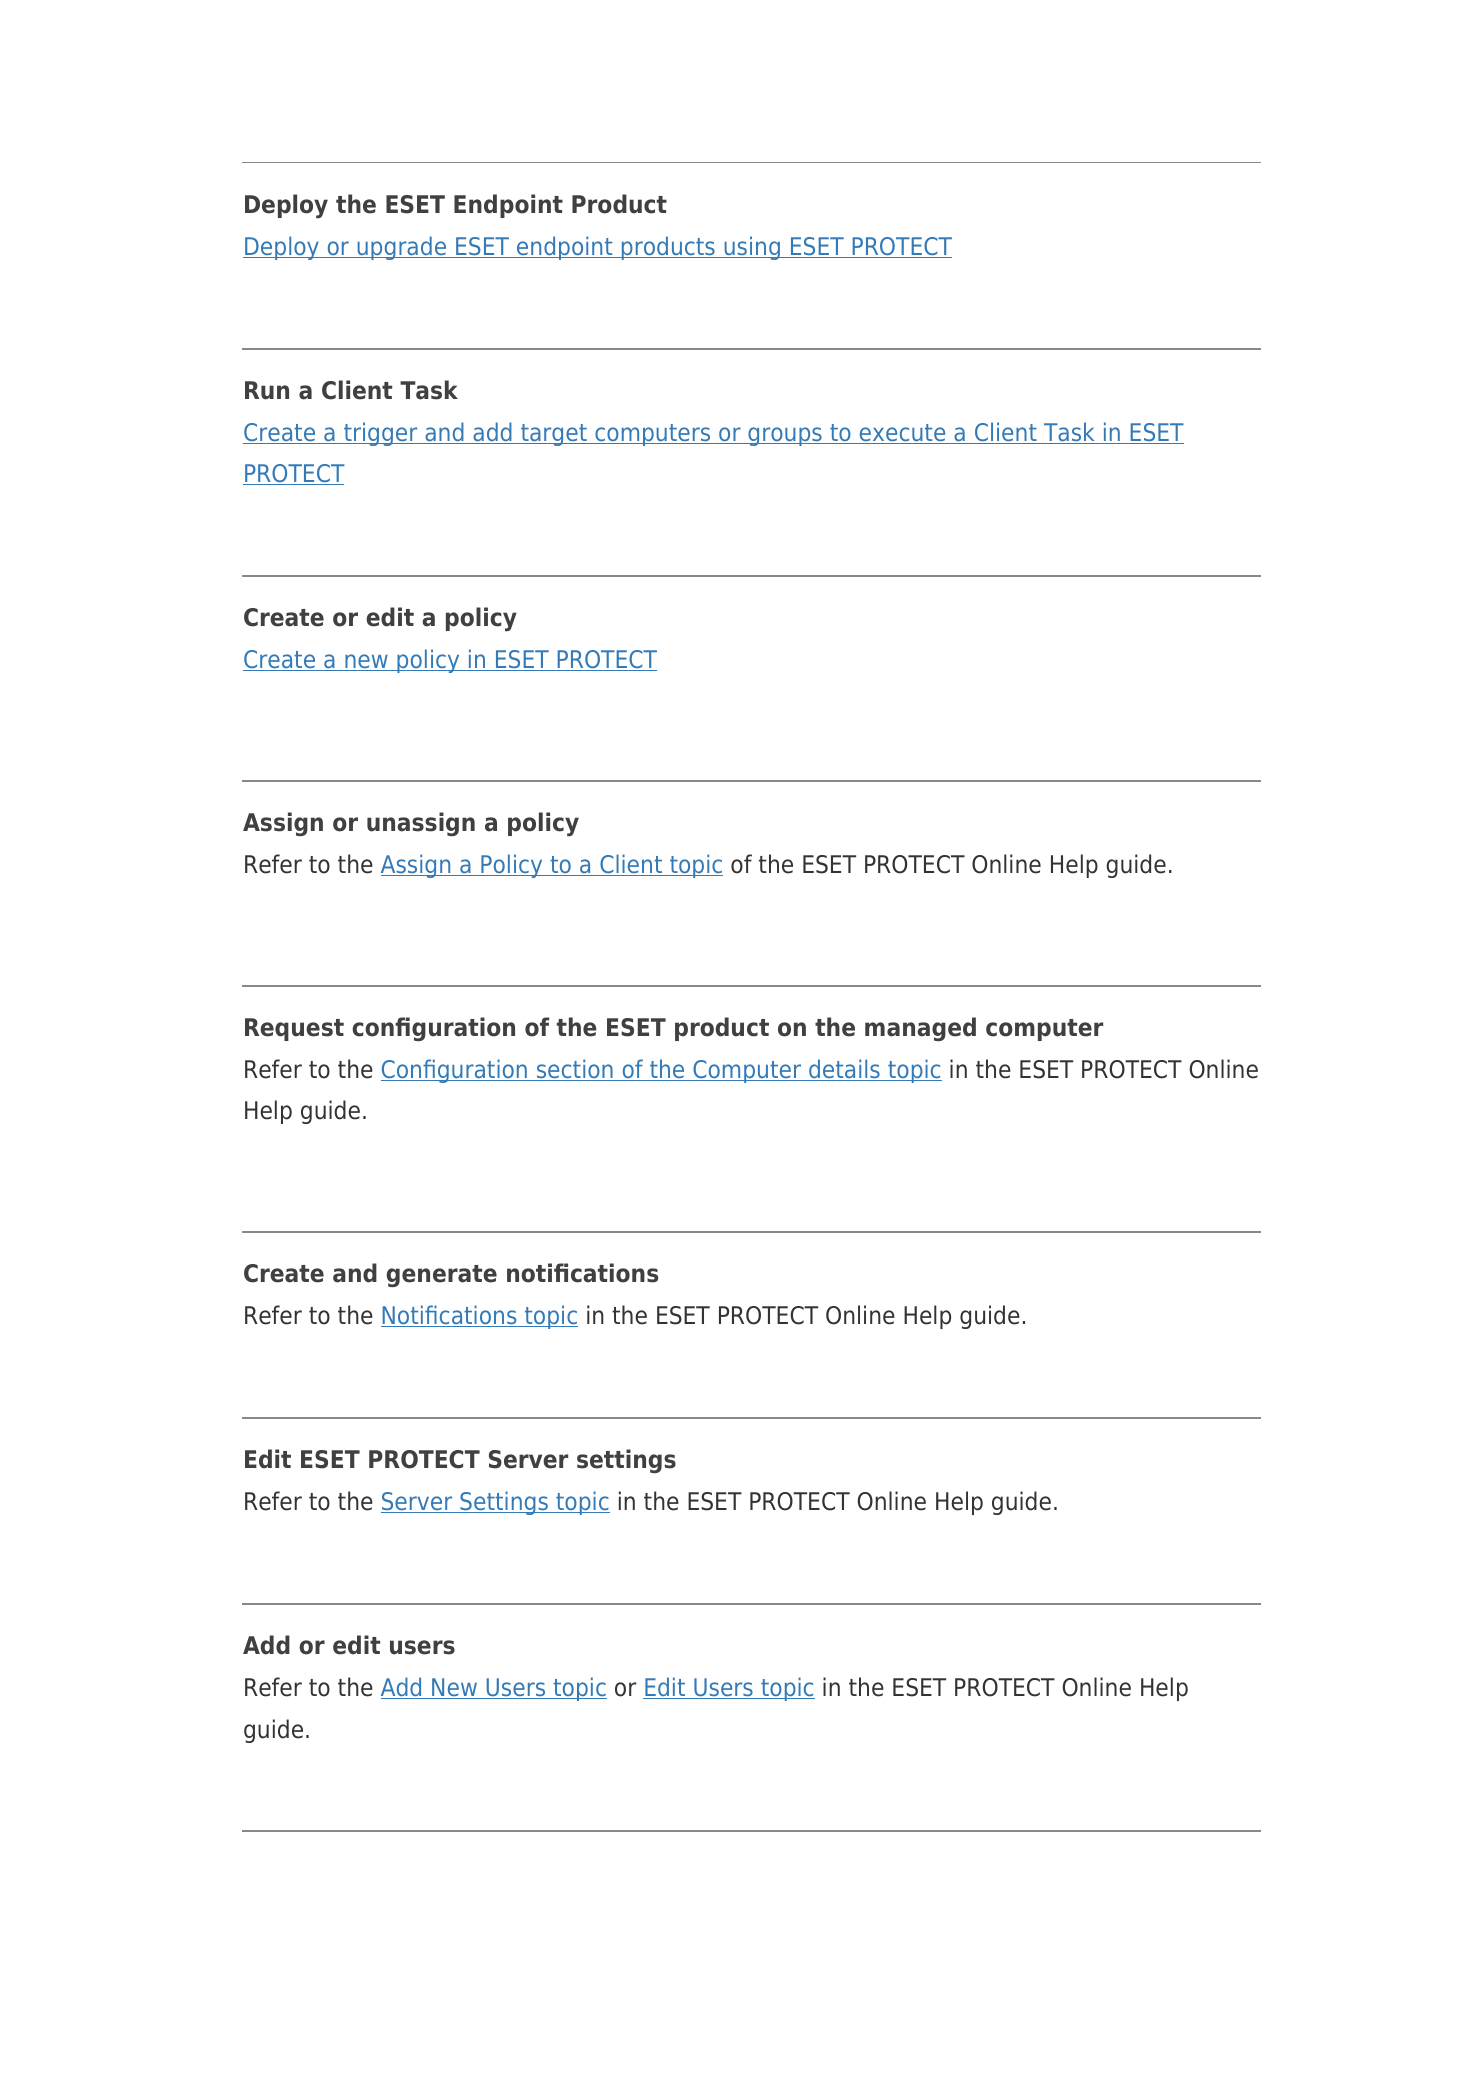 Image resolution: width=1484 pixels, height=2099 pixels. What do you see at coordinates (294, 1029) in the document?
I see `Request` at bounding box center [294, 1029].
